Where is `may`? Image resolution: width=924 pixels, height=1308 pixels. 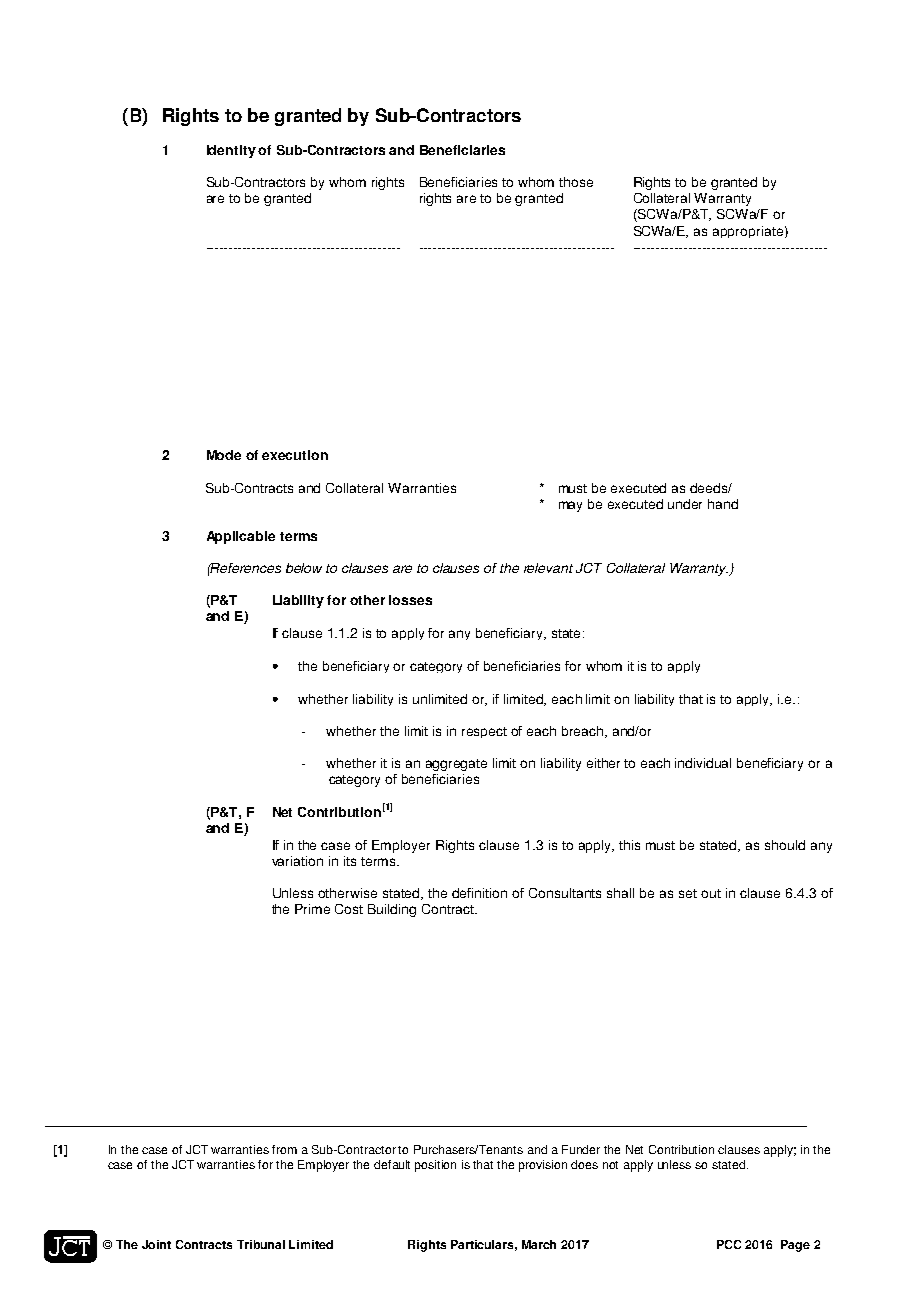 may is located at coordinates (570, 506).
